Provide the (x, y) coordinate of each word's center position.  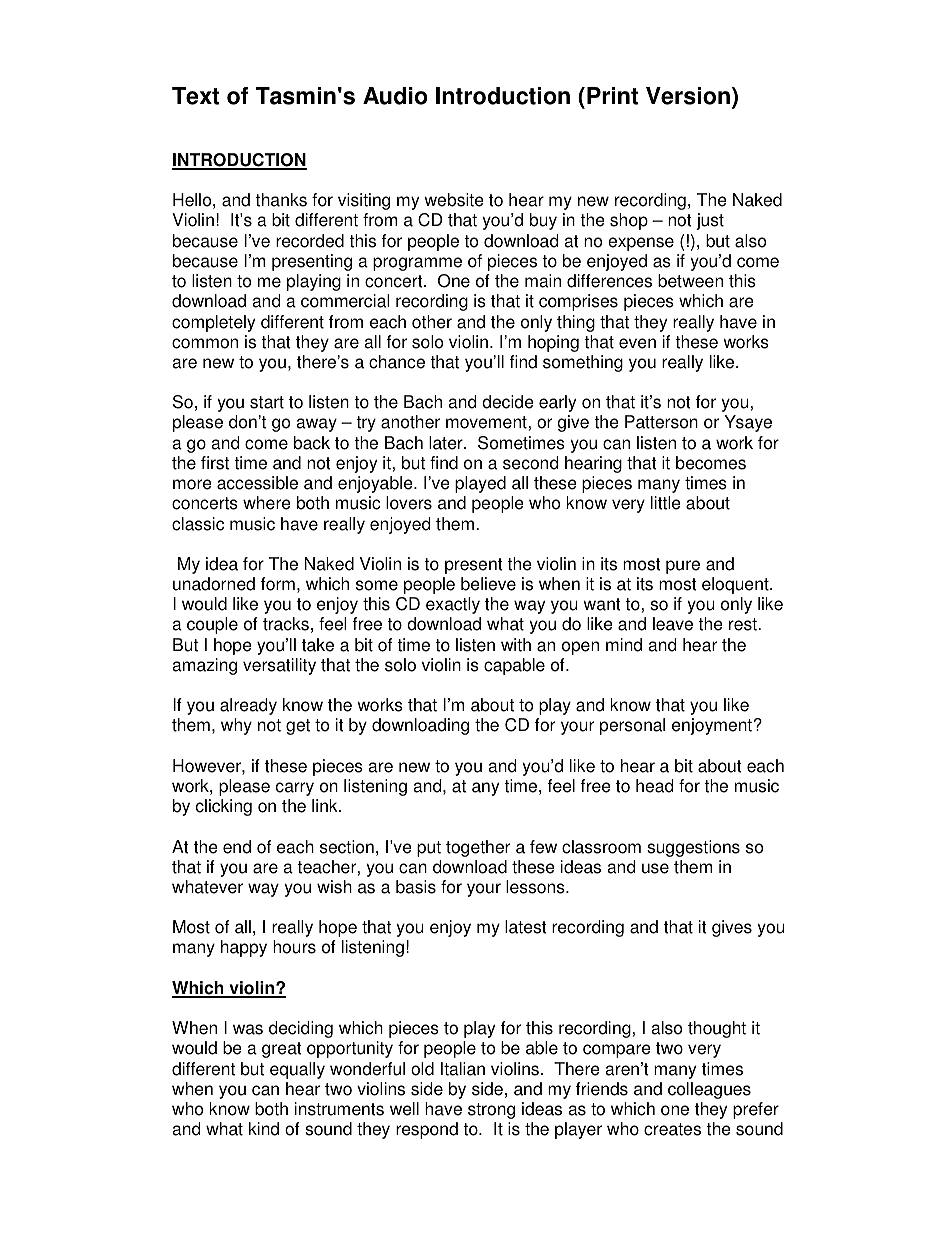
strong (491, 1111)
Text (195, 96)
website (454, 200)
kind (264, 1129)
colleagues (709, 1090)
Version (688, 96)
